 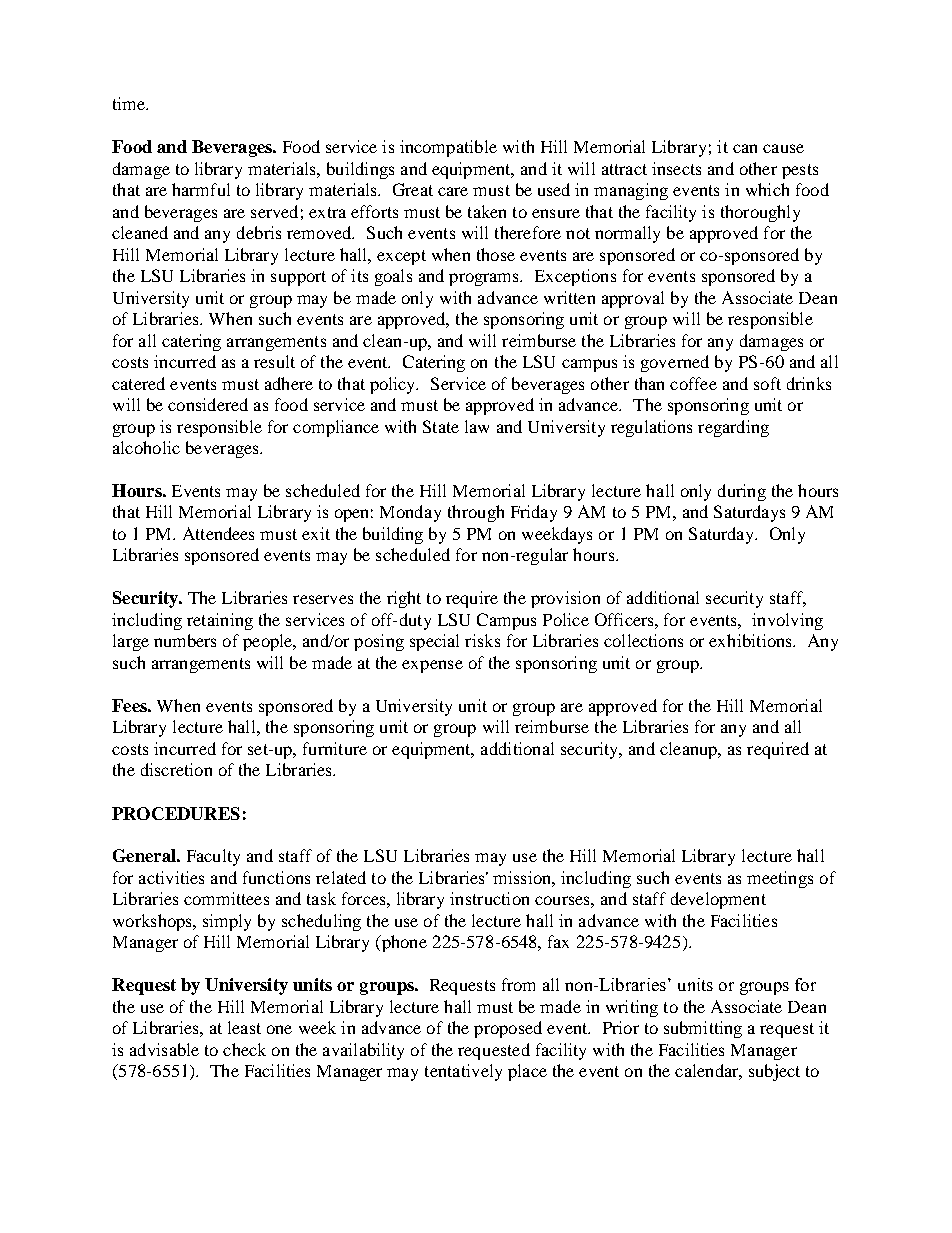 I want to click on exhibitions, so click(x=752, y=640).
